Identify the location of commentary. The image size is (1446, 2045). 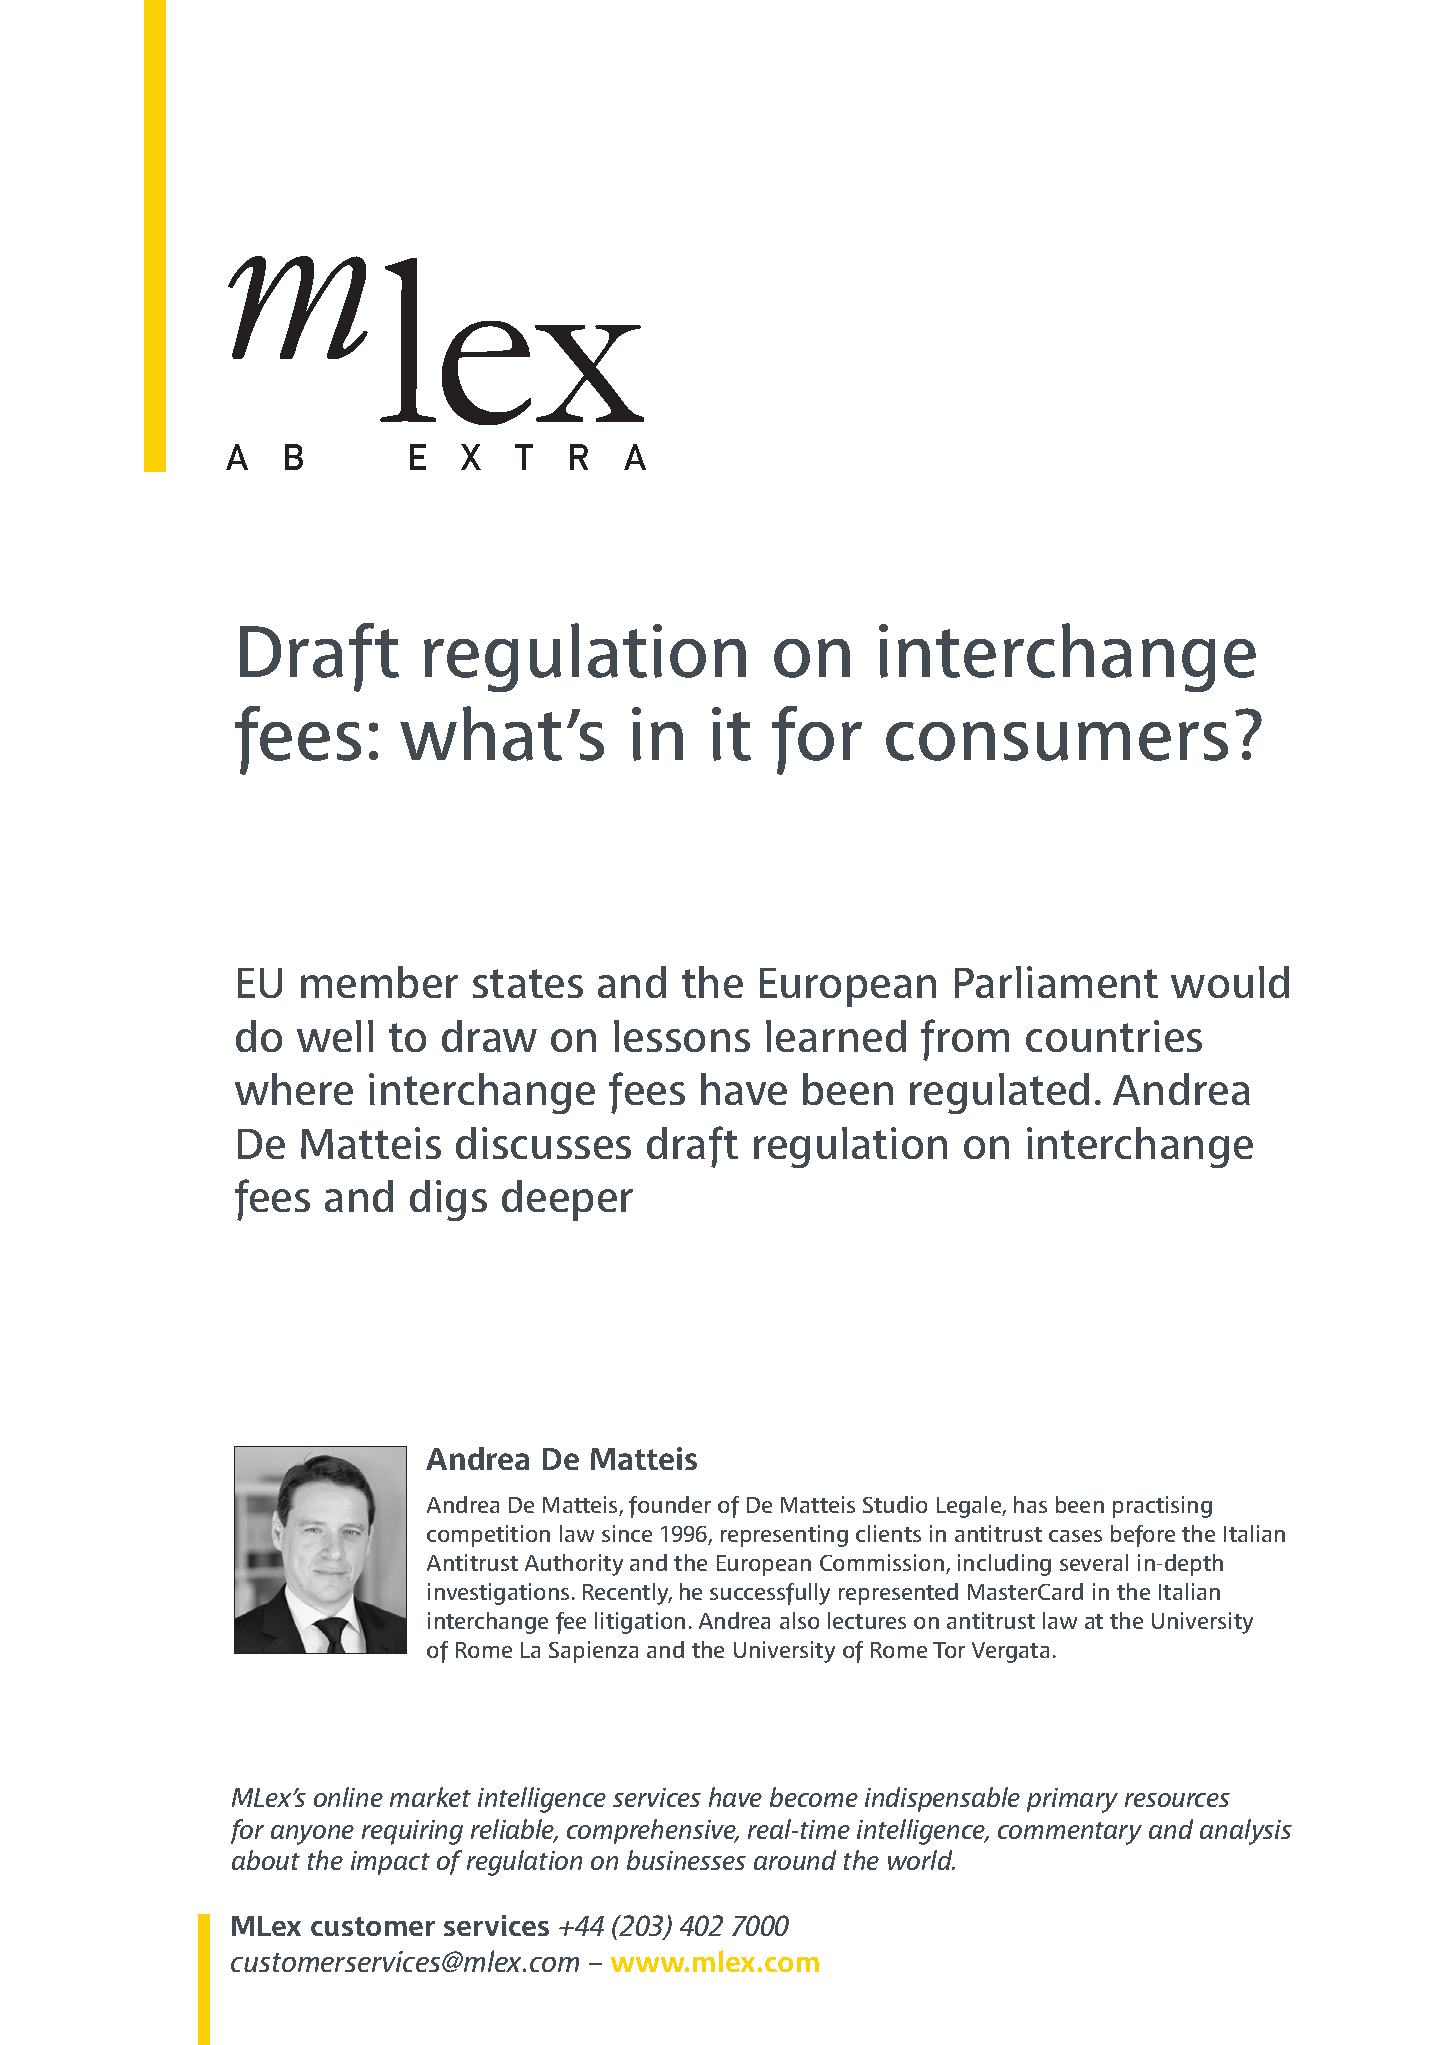
(1070, 1833).
